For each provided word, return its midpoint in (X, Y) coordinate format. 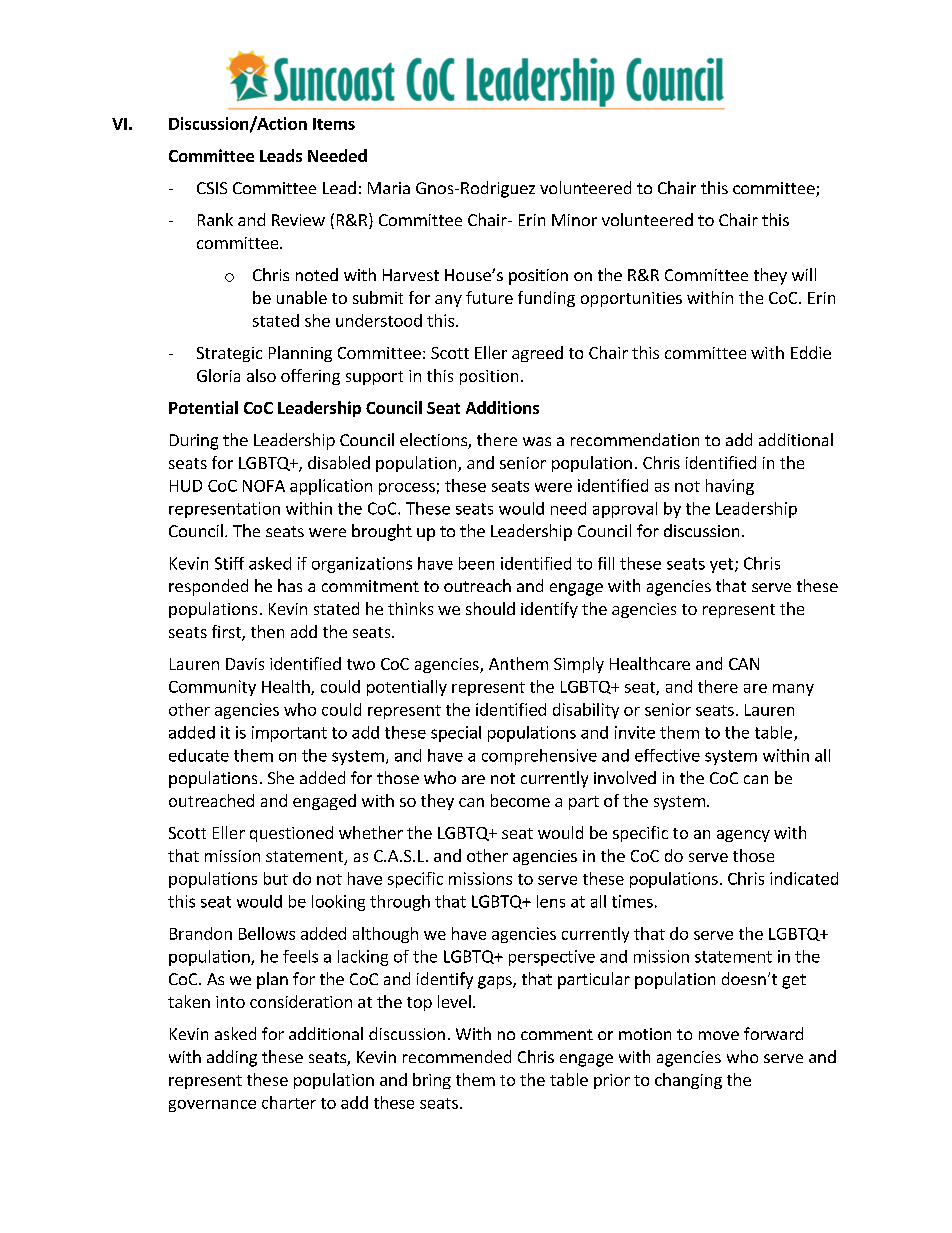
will (804, 274)
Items (334, 124)
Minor (574, 220)
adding (232, 1058)
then (267, 631)
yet (721, 565)
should (490, 608)
